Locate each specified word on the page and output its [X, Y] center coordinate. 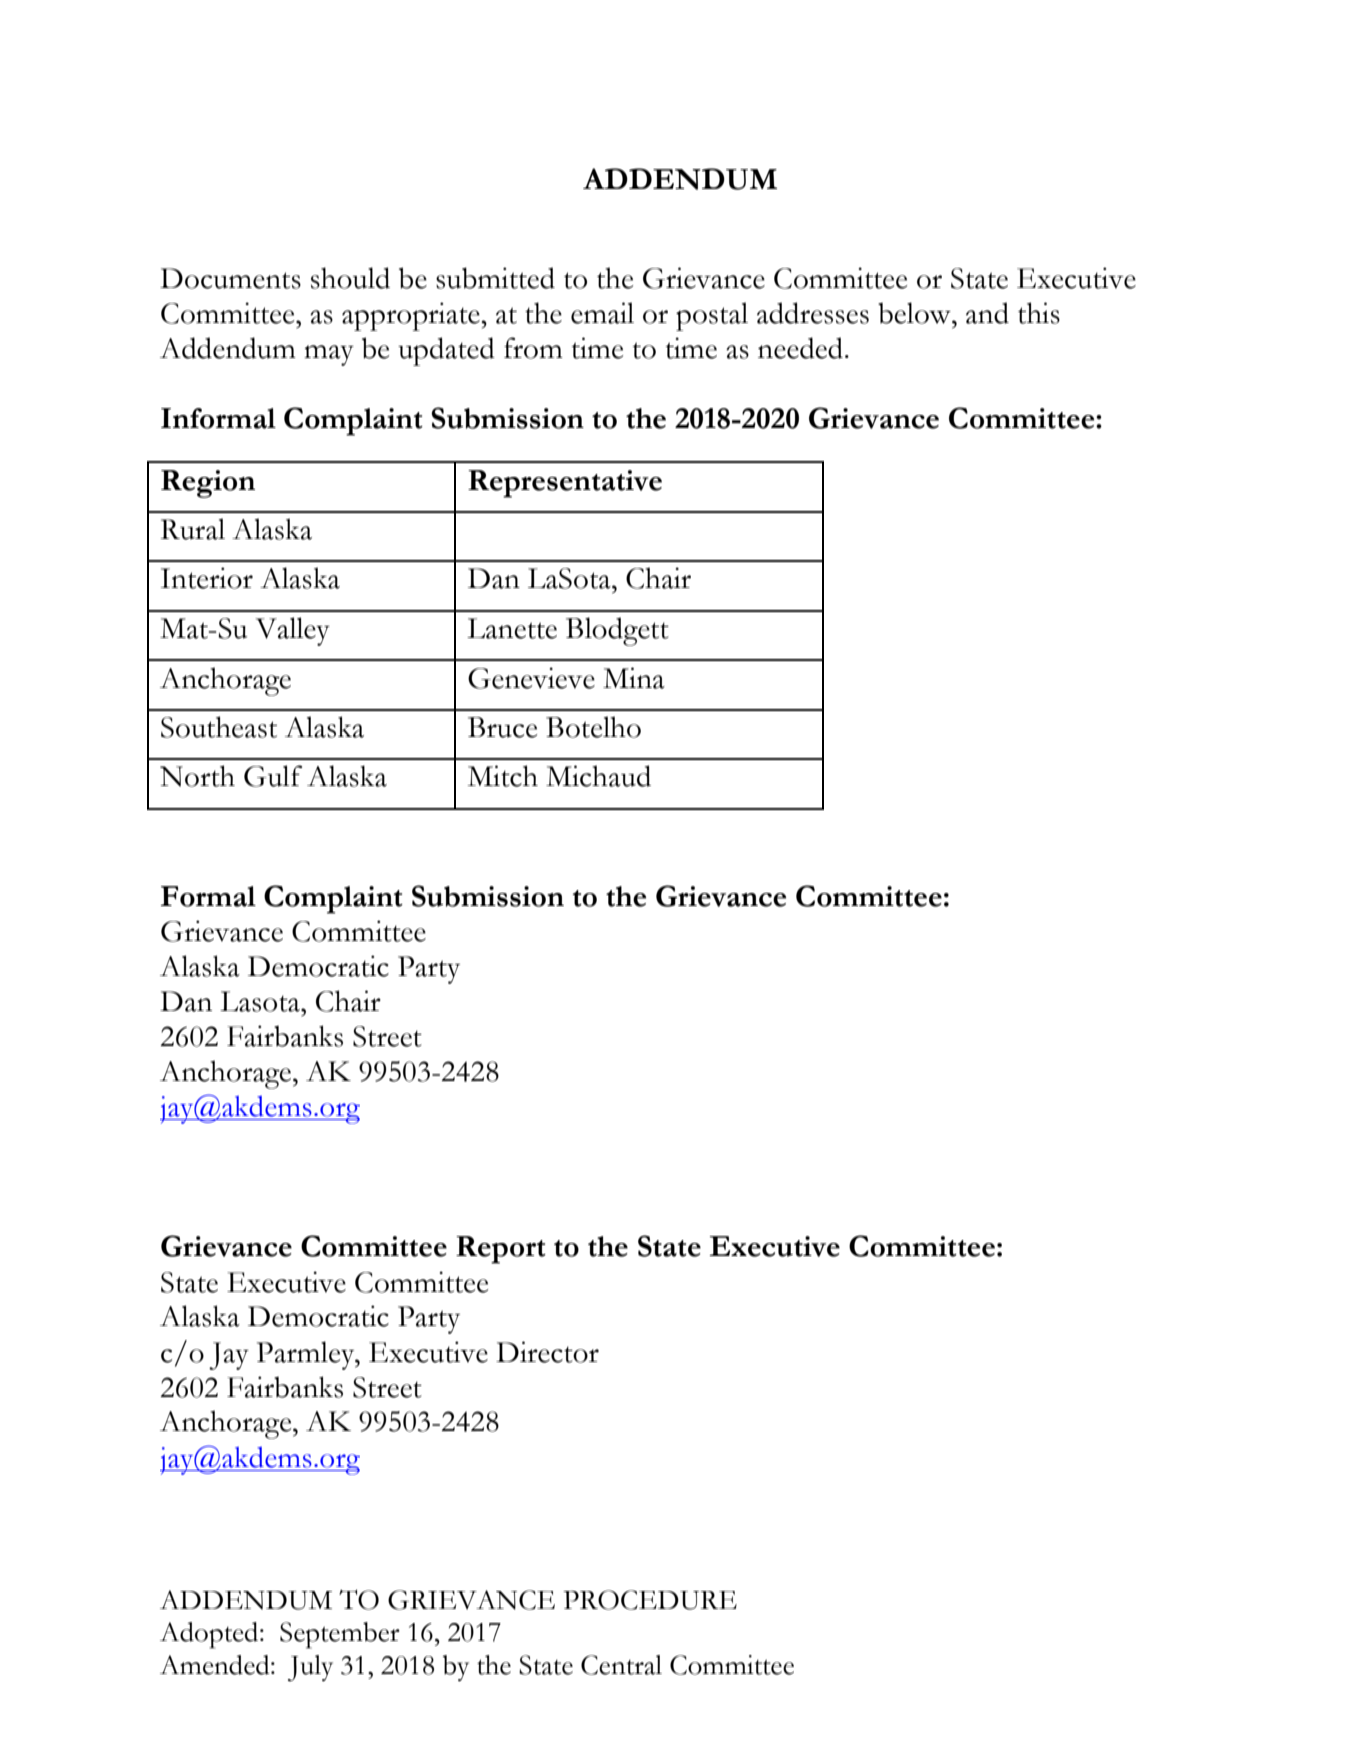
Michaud [598, 776]
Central [621, 1665]
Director [547, 1352]
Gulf [273, 776]
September [340, 1635]
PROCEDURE [650, 1600]
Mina [634, 678]
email [602, 313]
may [329, 355]
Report [501, 1250]
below [915, 313]
